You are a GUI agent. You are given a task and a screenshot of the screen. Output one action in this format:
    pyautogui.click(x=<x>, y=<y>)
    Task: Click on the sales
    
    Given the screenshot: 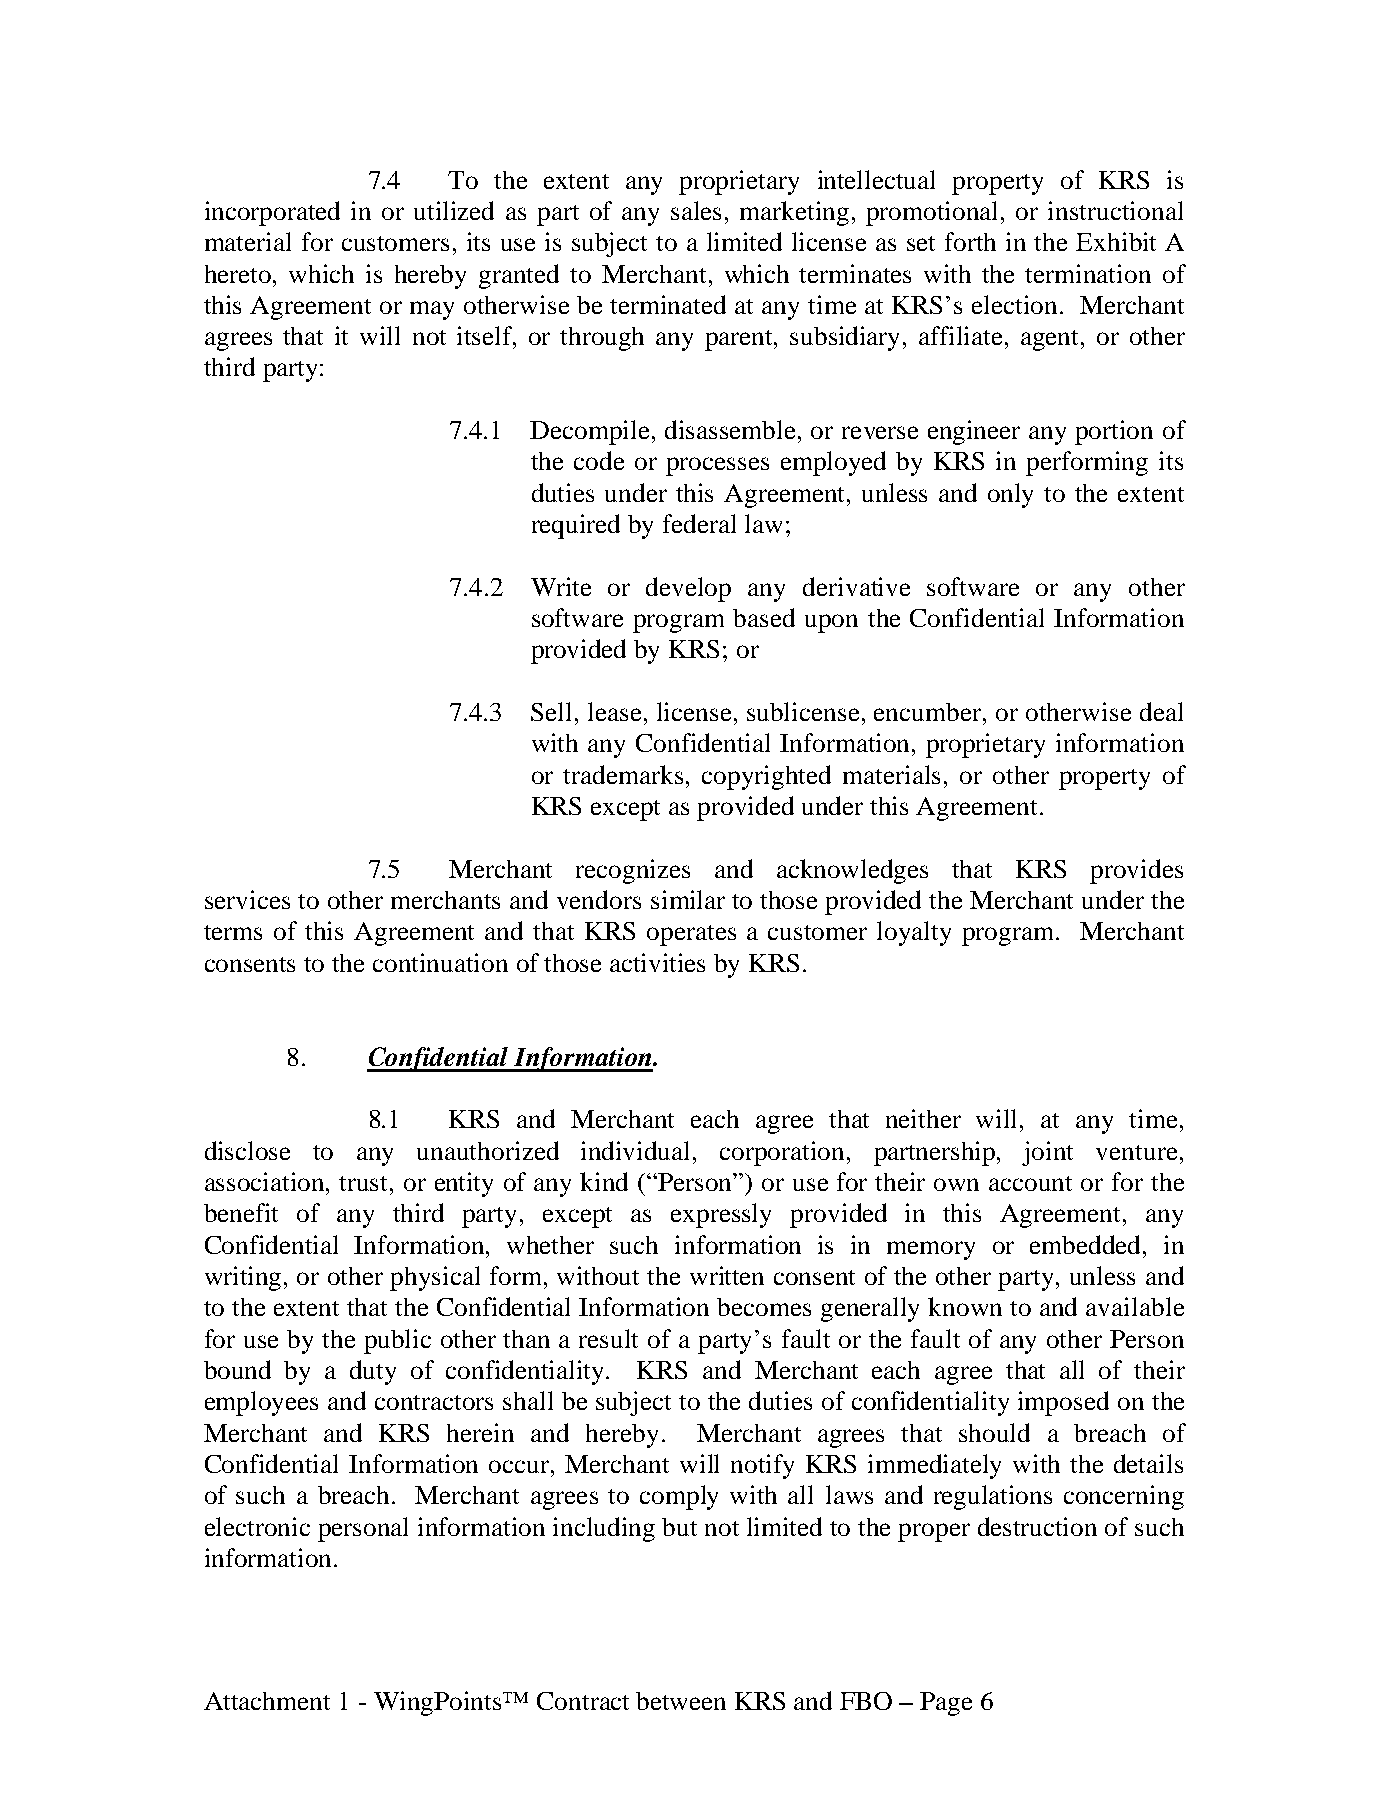 What is the action you would take?
    pyautogui.click(x=696, y=210)
